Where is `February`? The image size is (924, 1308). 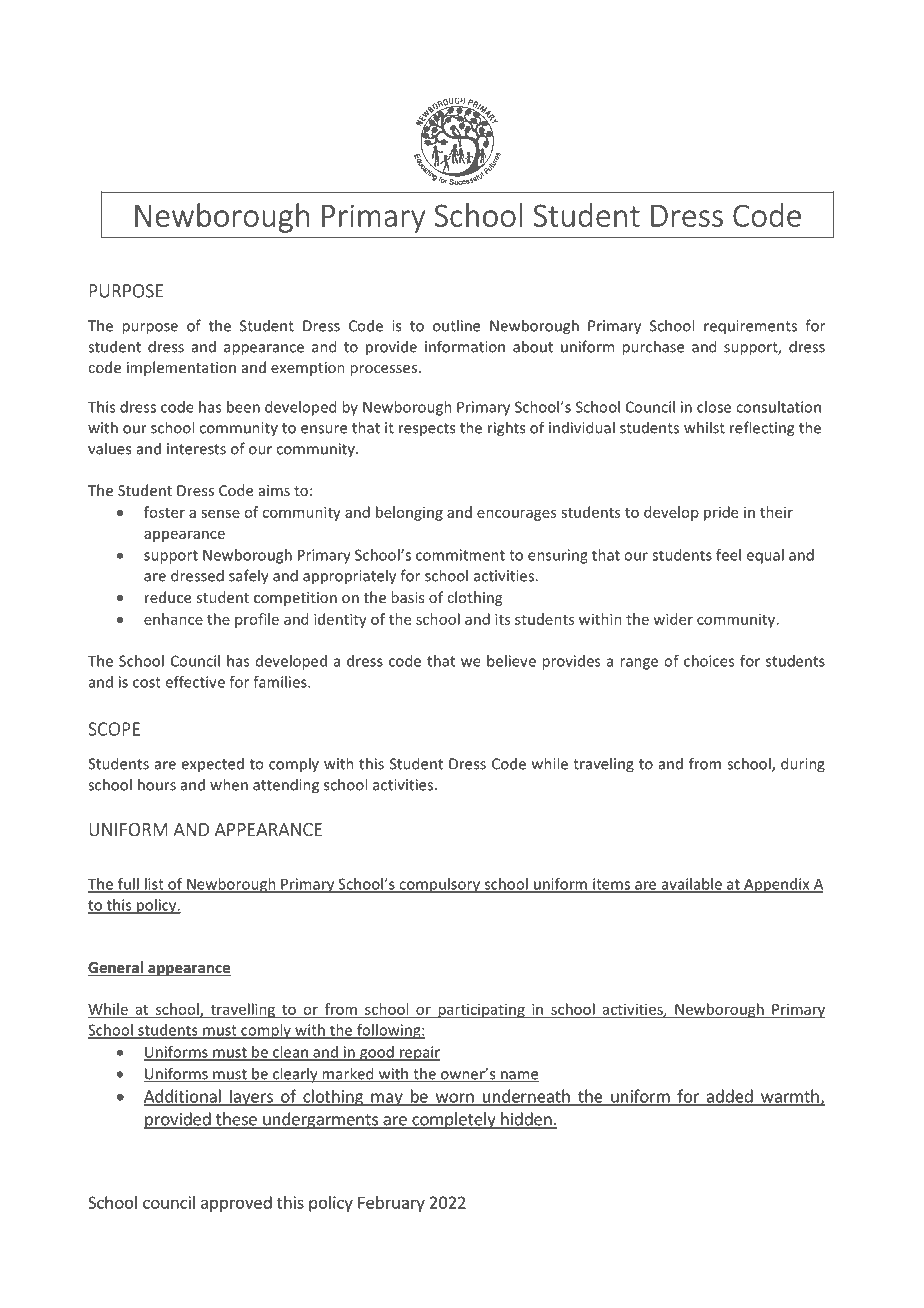 February is located at coordinates (391, 1204).
